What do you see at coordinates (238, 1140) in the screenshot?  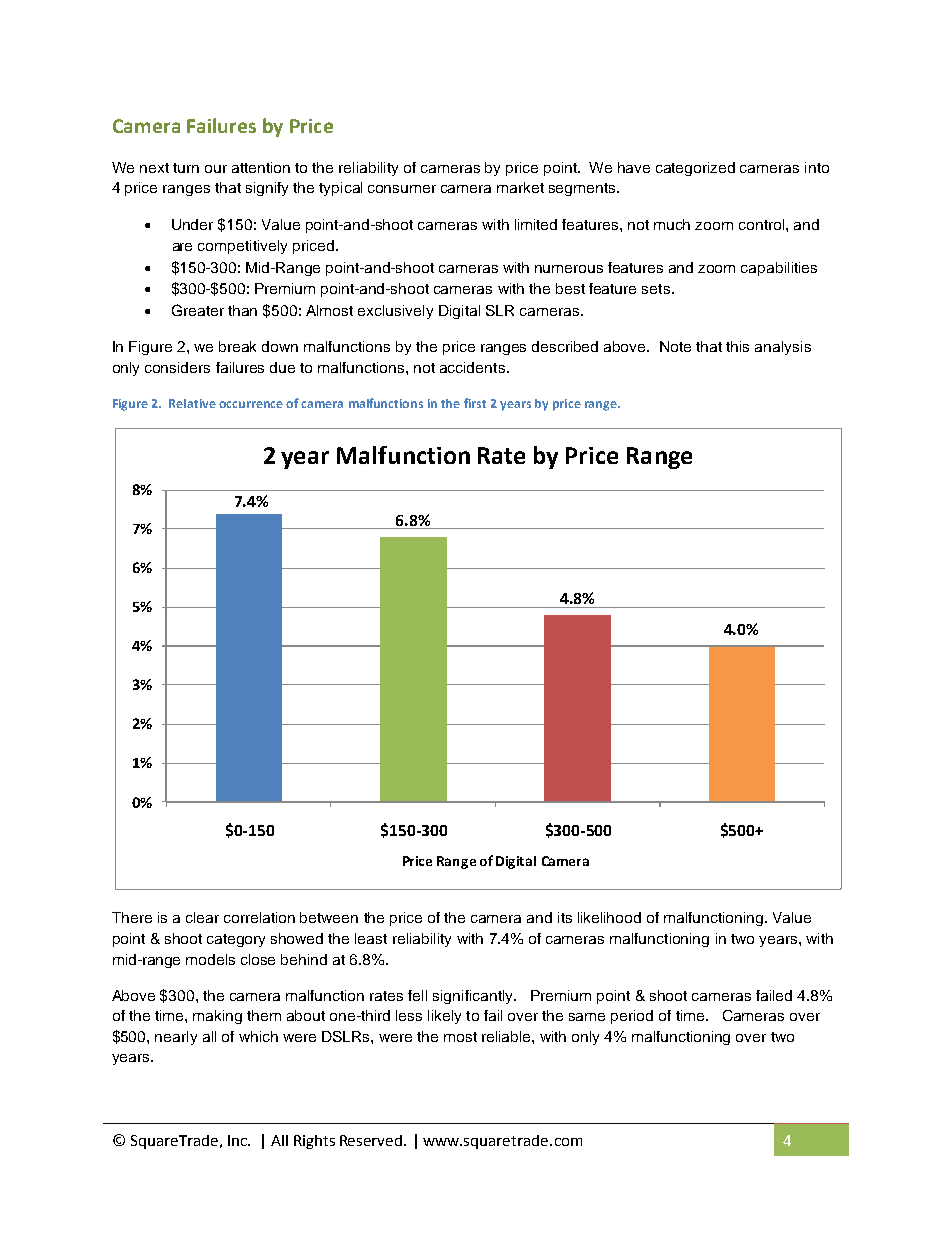 I see `Inc` at bounding box center [238, 1140].
